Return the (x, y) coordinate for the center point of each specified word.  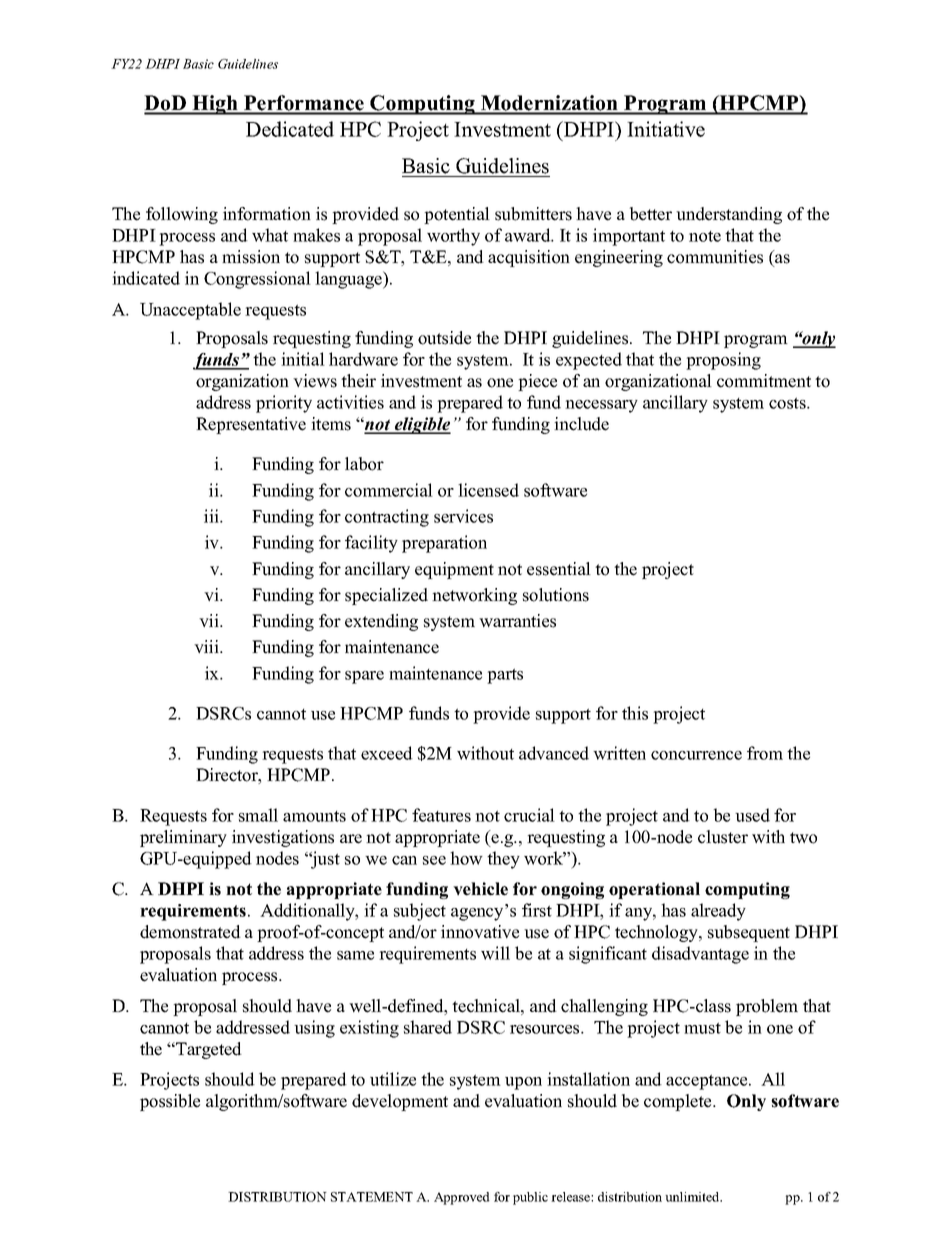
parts (505, 676)
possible (170, 1102)
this (635, 713)
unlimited (693, 1197)
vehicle (480, 889)
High (215, 105)
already (718, 912)
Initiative (666, 129)
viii (207, 646)
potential (457, 215)
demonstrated (190, 932)
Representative (251, 425)
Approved (462, 1198)
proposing (723, 361)
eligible (422, 425)
